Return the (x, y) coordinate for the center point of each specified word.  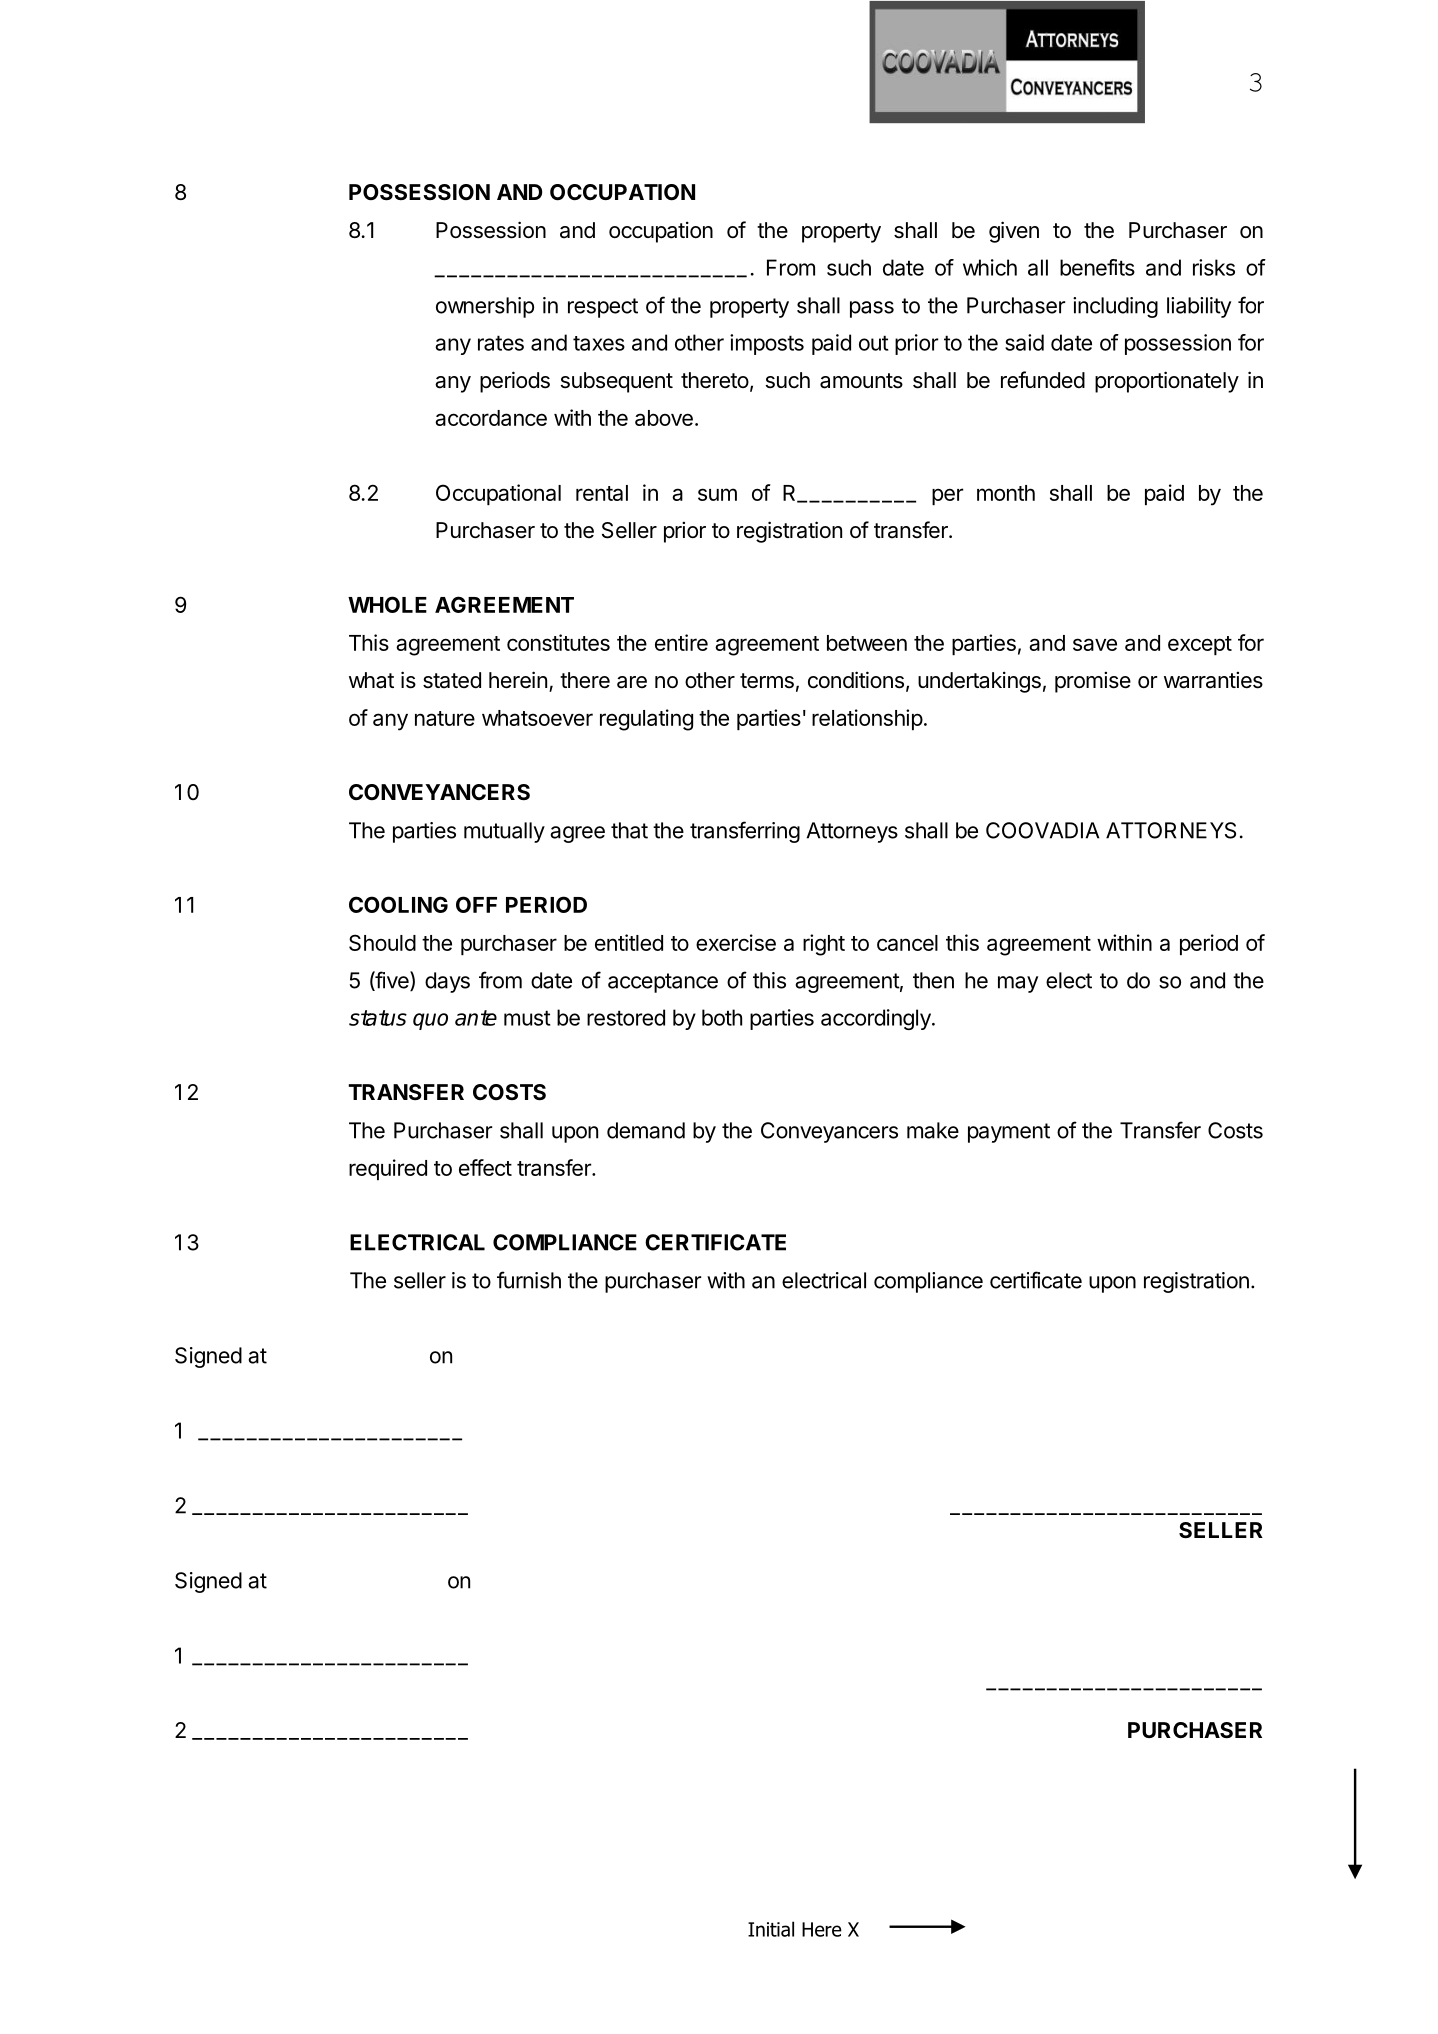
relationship (867, 719)
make (933, 1130)
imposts (767, 344)
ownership (485, 307)
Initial (771, 1929)
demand (646, 1130)
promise (1093, 682)
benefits (1097, 267)
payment (1009, 1133)
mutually (504, 832)
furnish (529, 1280)
